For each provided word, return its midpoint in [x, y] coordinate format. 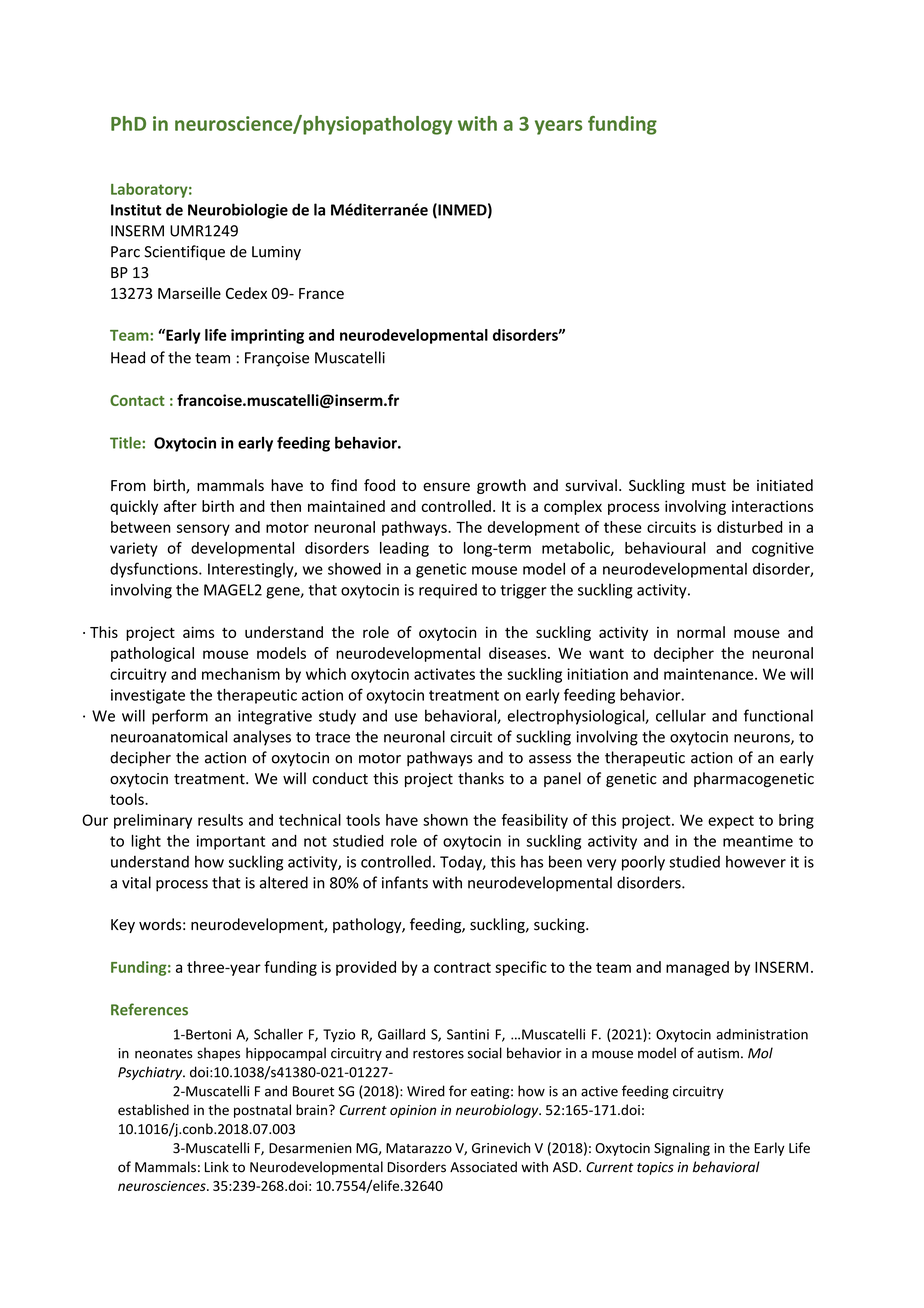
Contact [137, 400]
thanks [481, 778]
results [220, 820]
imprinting [267, 336]
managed [697, 968]
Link [217, 1166]
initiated [785, 485]
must [709, 486]
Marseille [189, 293]
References [149, 1009]
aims [198, 632]
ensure [446, 486]
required [448, 591]
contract [462, 967]
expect [731, 822]
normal [701, 632]
